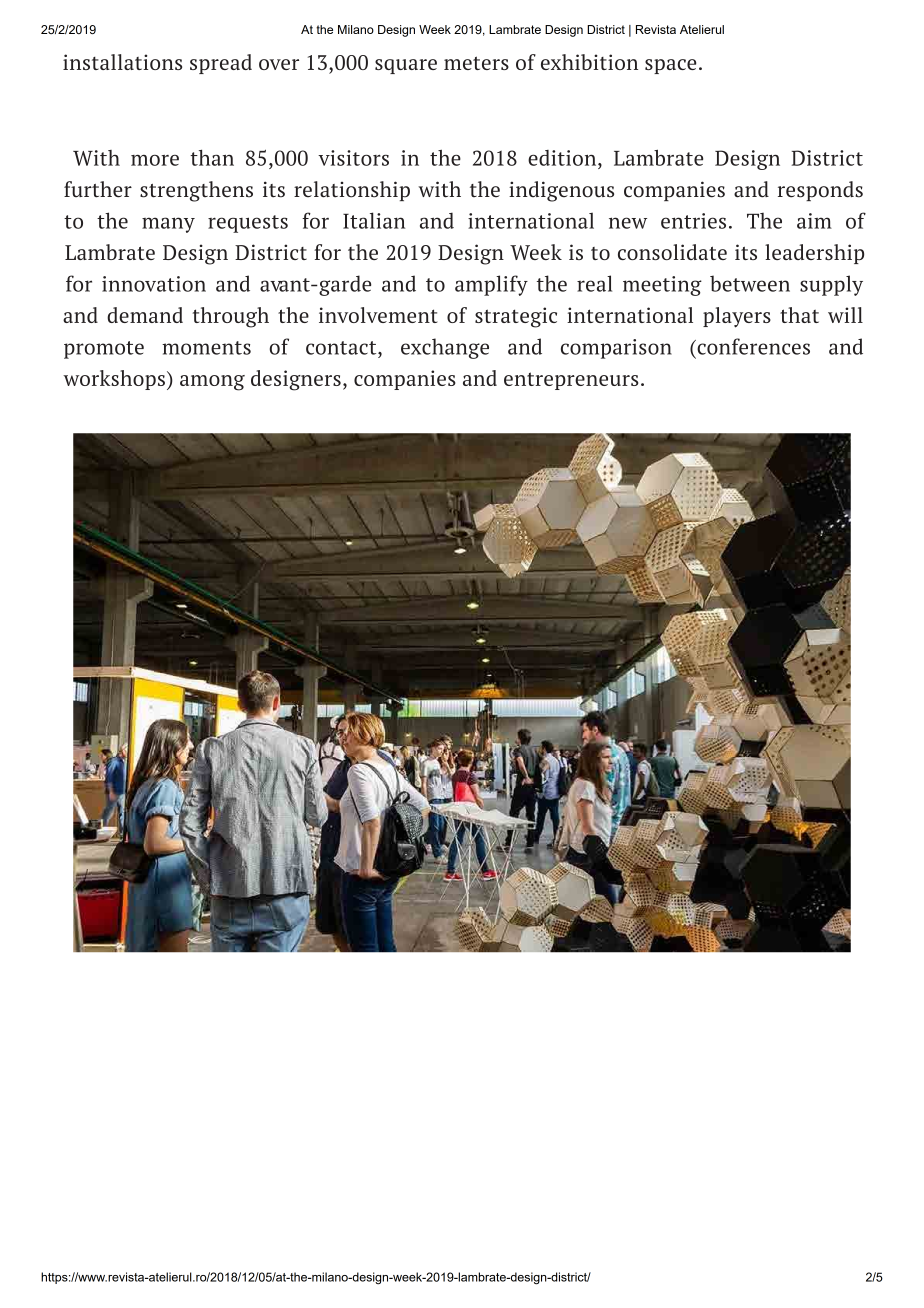  Describe the element at coordinates (154, 284) in the image. I see `innovation` at that location.
